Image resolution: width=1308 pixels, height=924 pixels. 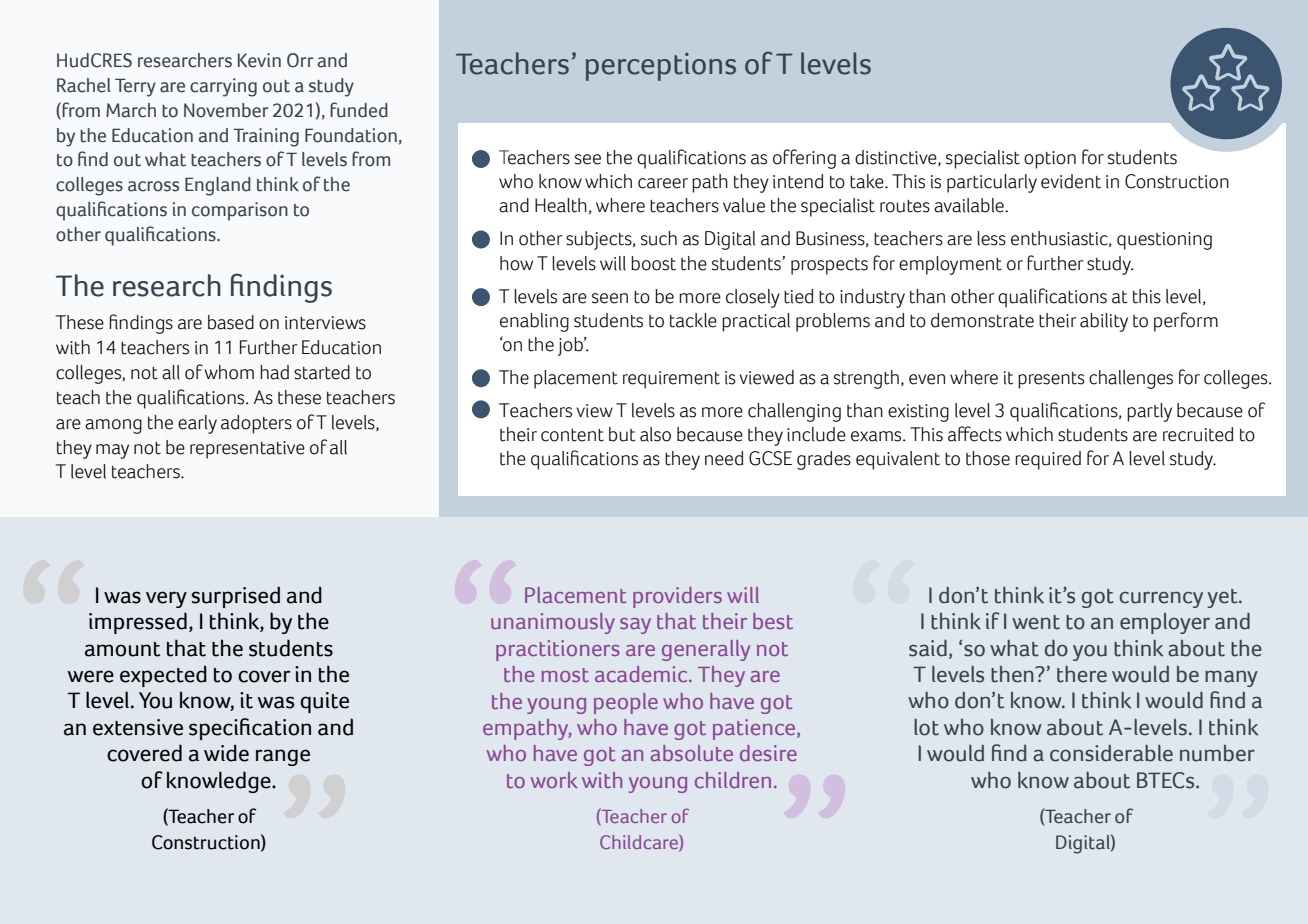 I want to click on option, so click(x=1050, y=160).
